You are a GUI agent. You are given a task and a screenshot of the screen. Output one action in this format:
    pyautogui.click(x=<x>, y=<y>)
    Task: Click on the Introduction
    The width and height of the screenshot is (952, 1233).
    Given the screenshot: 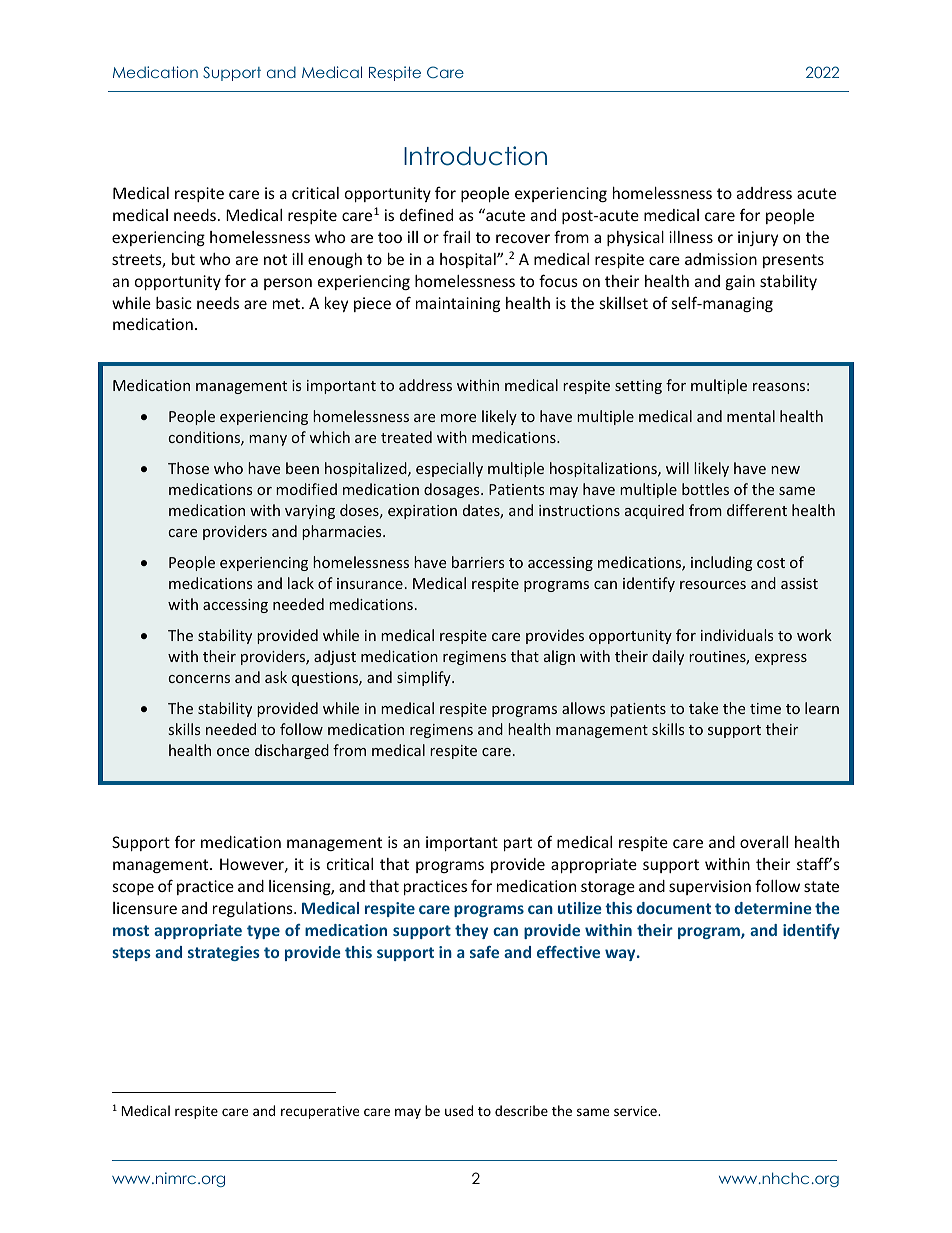 What is the action you would take?
    pyautogui.click(x=475, y=156)
